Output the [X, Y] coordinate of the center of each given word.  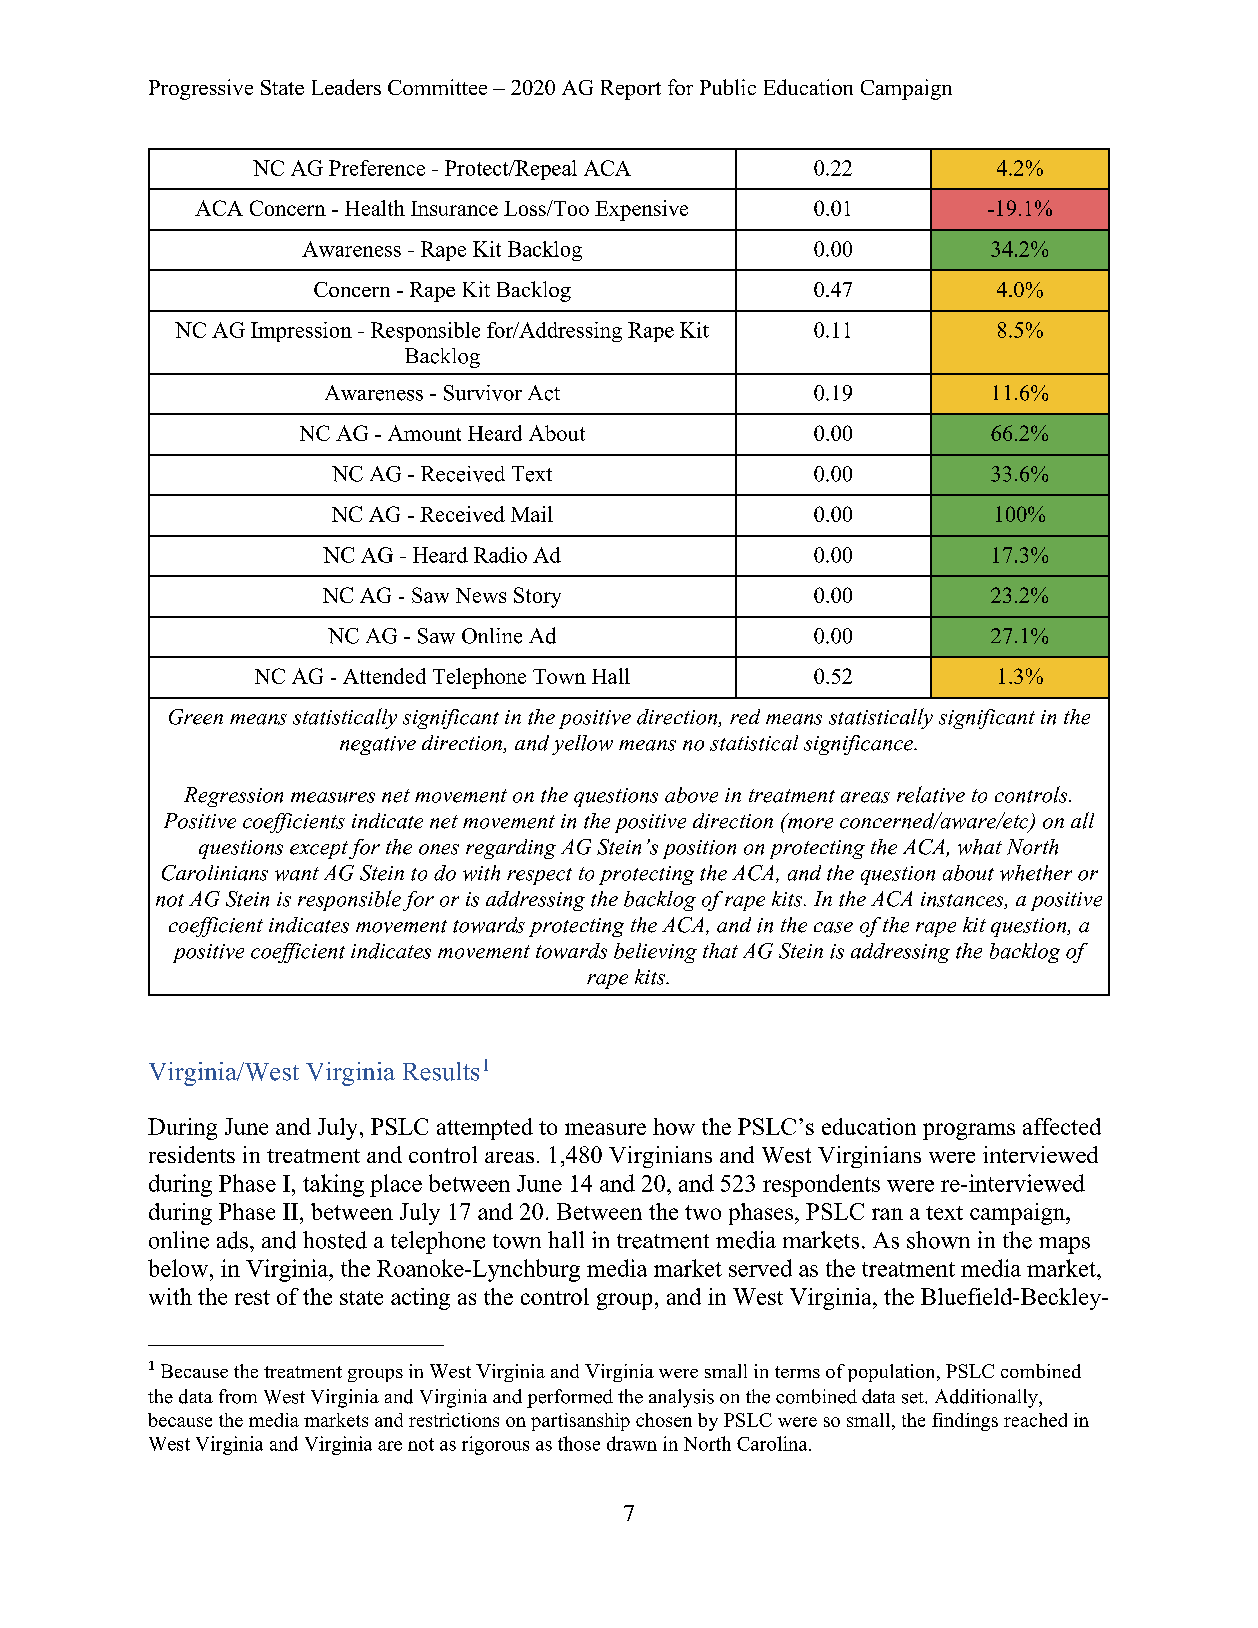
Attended [384, 676]
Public [728, 87]
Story [537, 597]
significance [860, 745]
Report [631, 90]
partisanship [580, 1422]
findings [965, 1422]
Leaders [346, 87]
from [238, 1396]
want [297, 874]
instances [963, 900]
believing [655, 953]
